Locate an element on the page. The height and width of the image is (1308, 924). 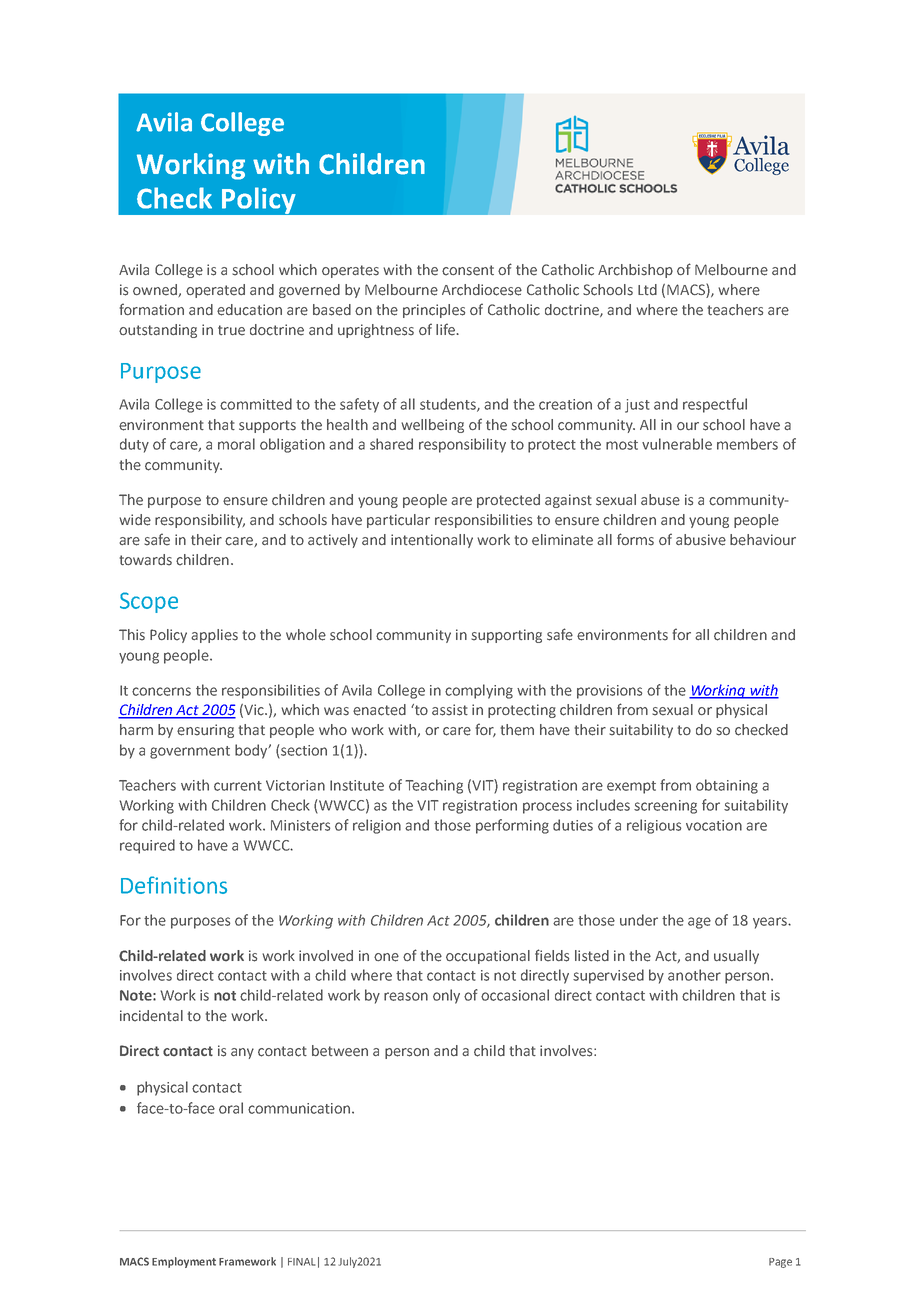
obtaining is located at coordinates (727, 786).
